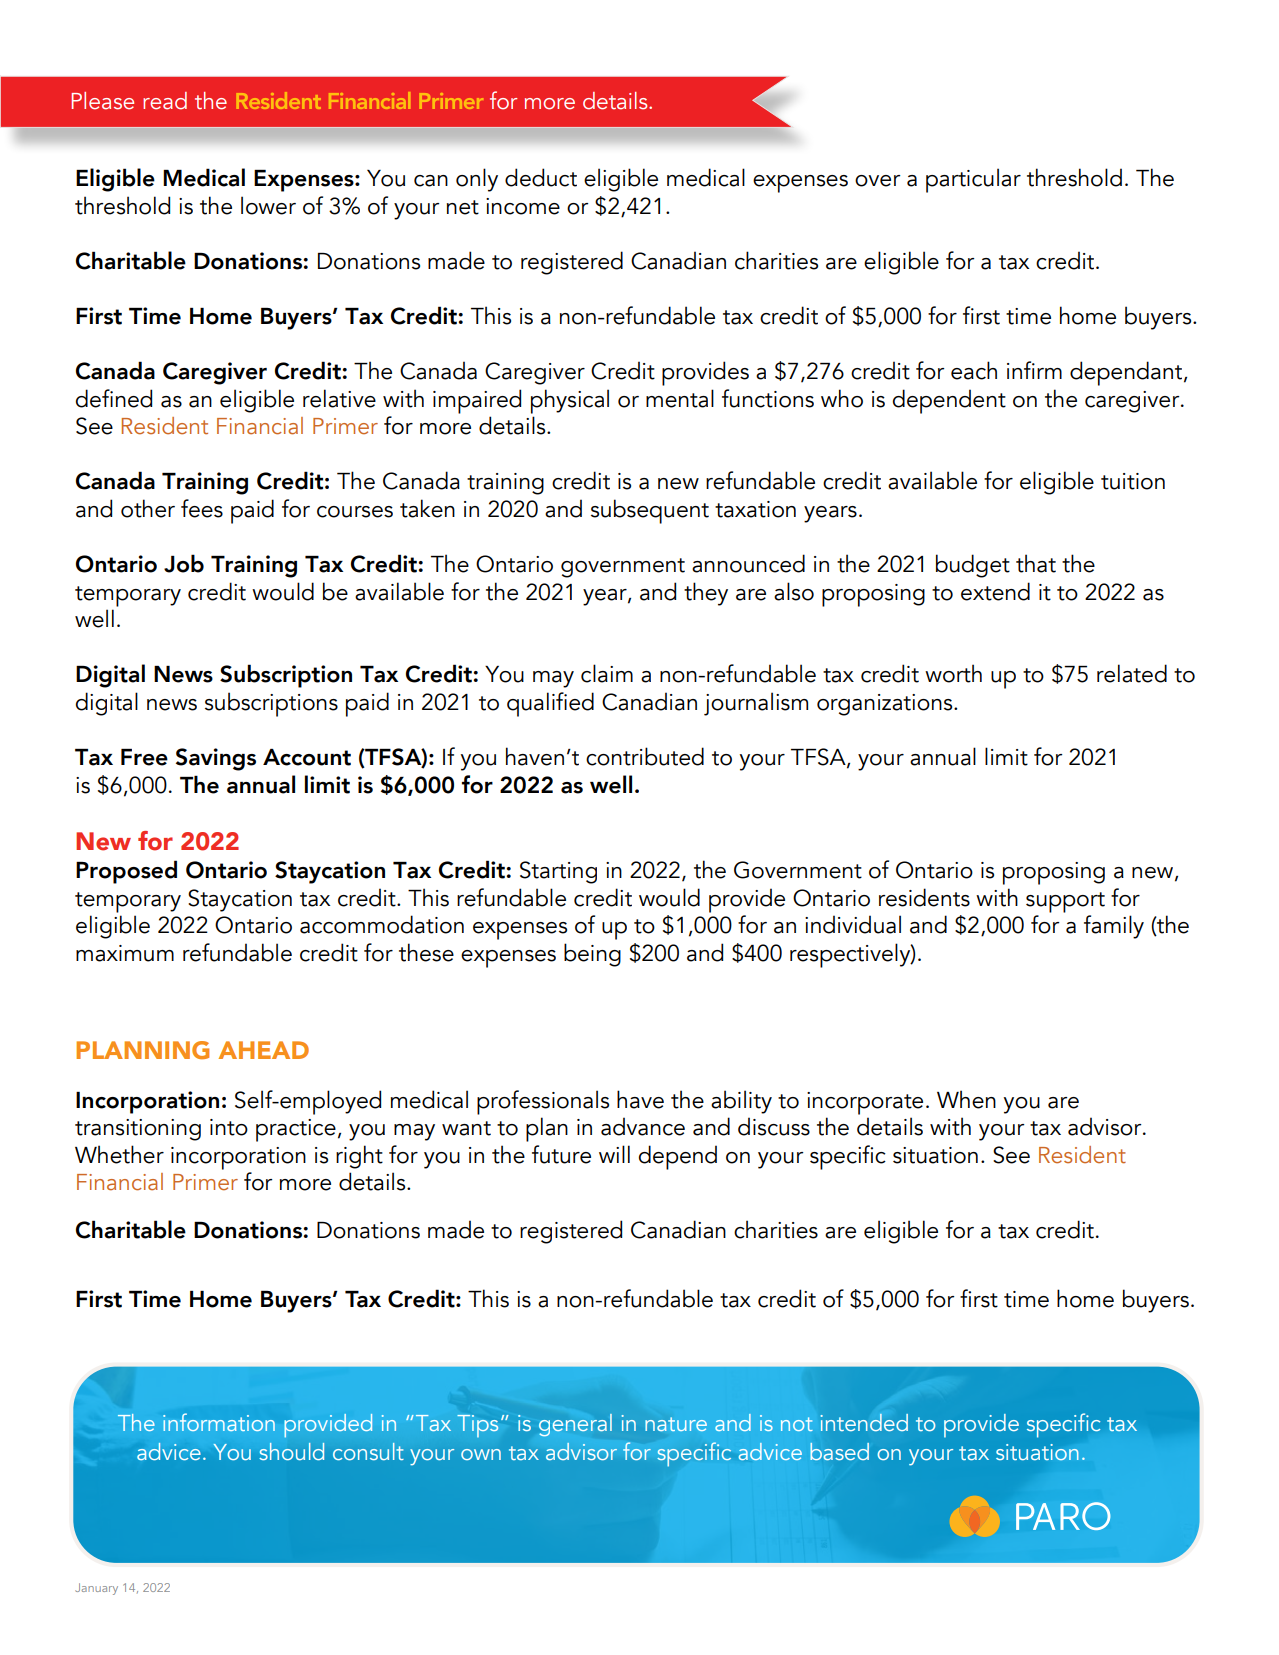 This screenshot has width=1279, height=1655. What do you see at coordinates (96, 1589) in the screenshot?
I see `January` at bounding box center [96, 1589].
